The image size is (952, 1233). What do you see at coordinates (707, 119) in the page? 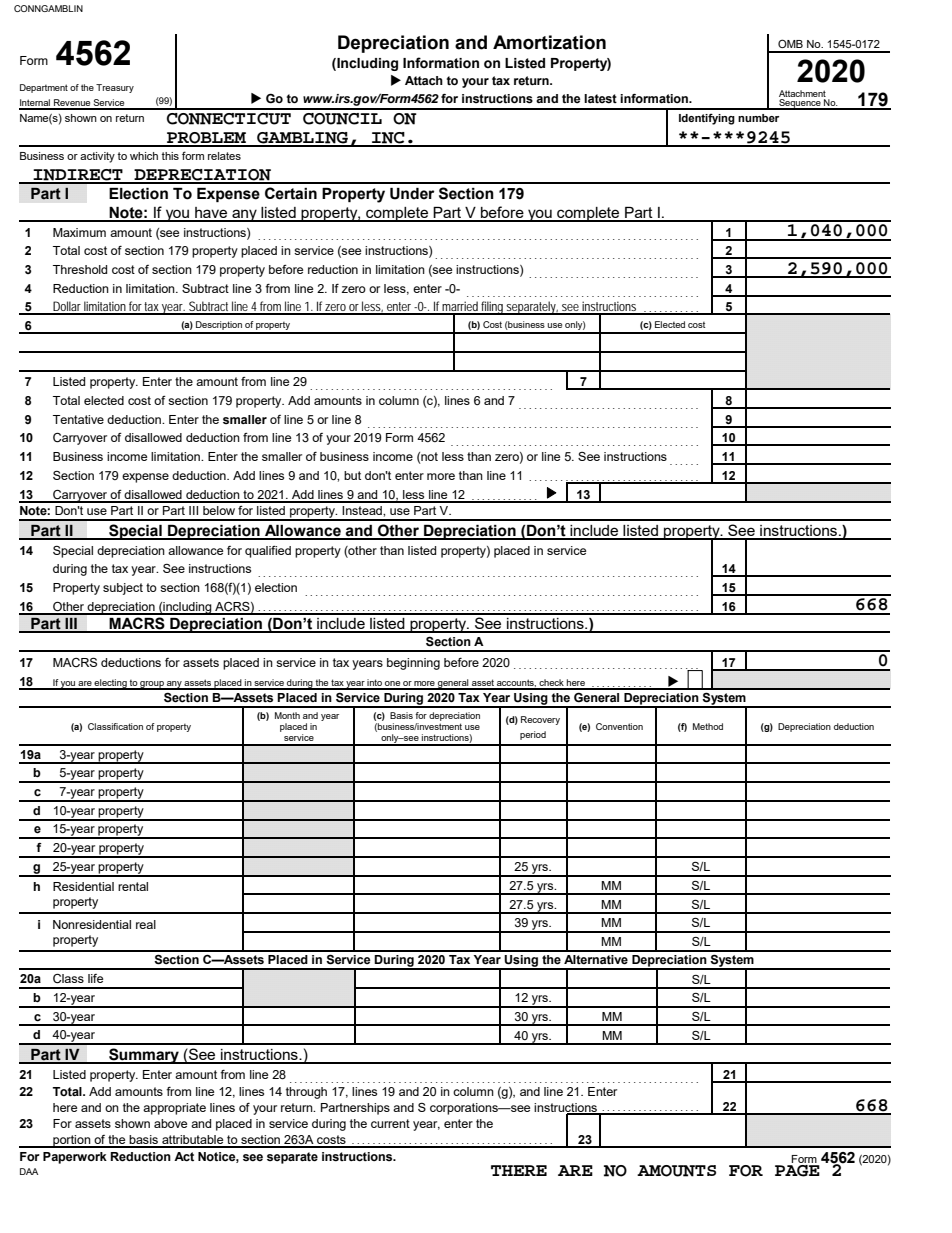
I see `Identifying` at bounding box center [707, 119].
